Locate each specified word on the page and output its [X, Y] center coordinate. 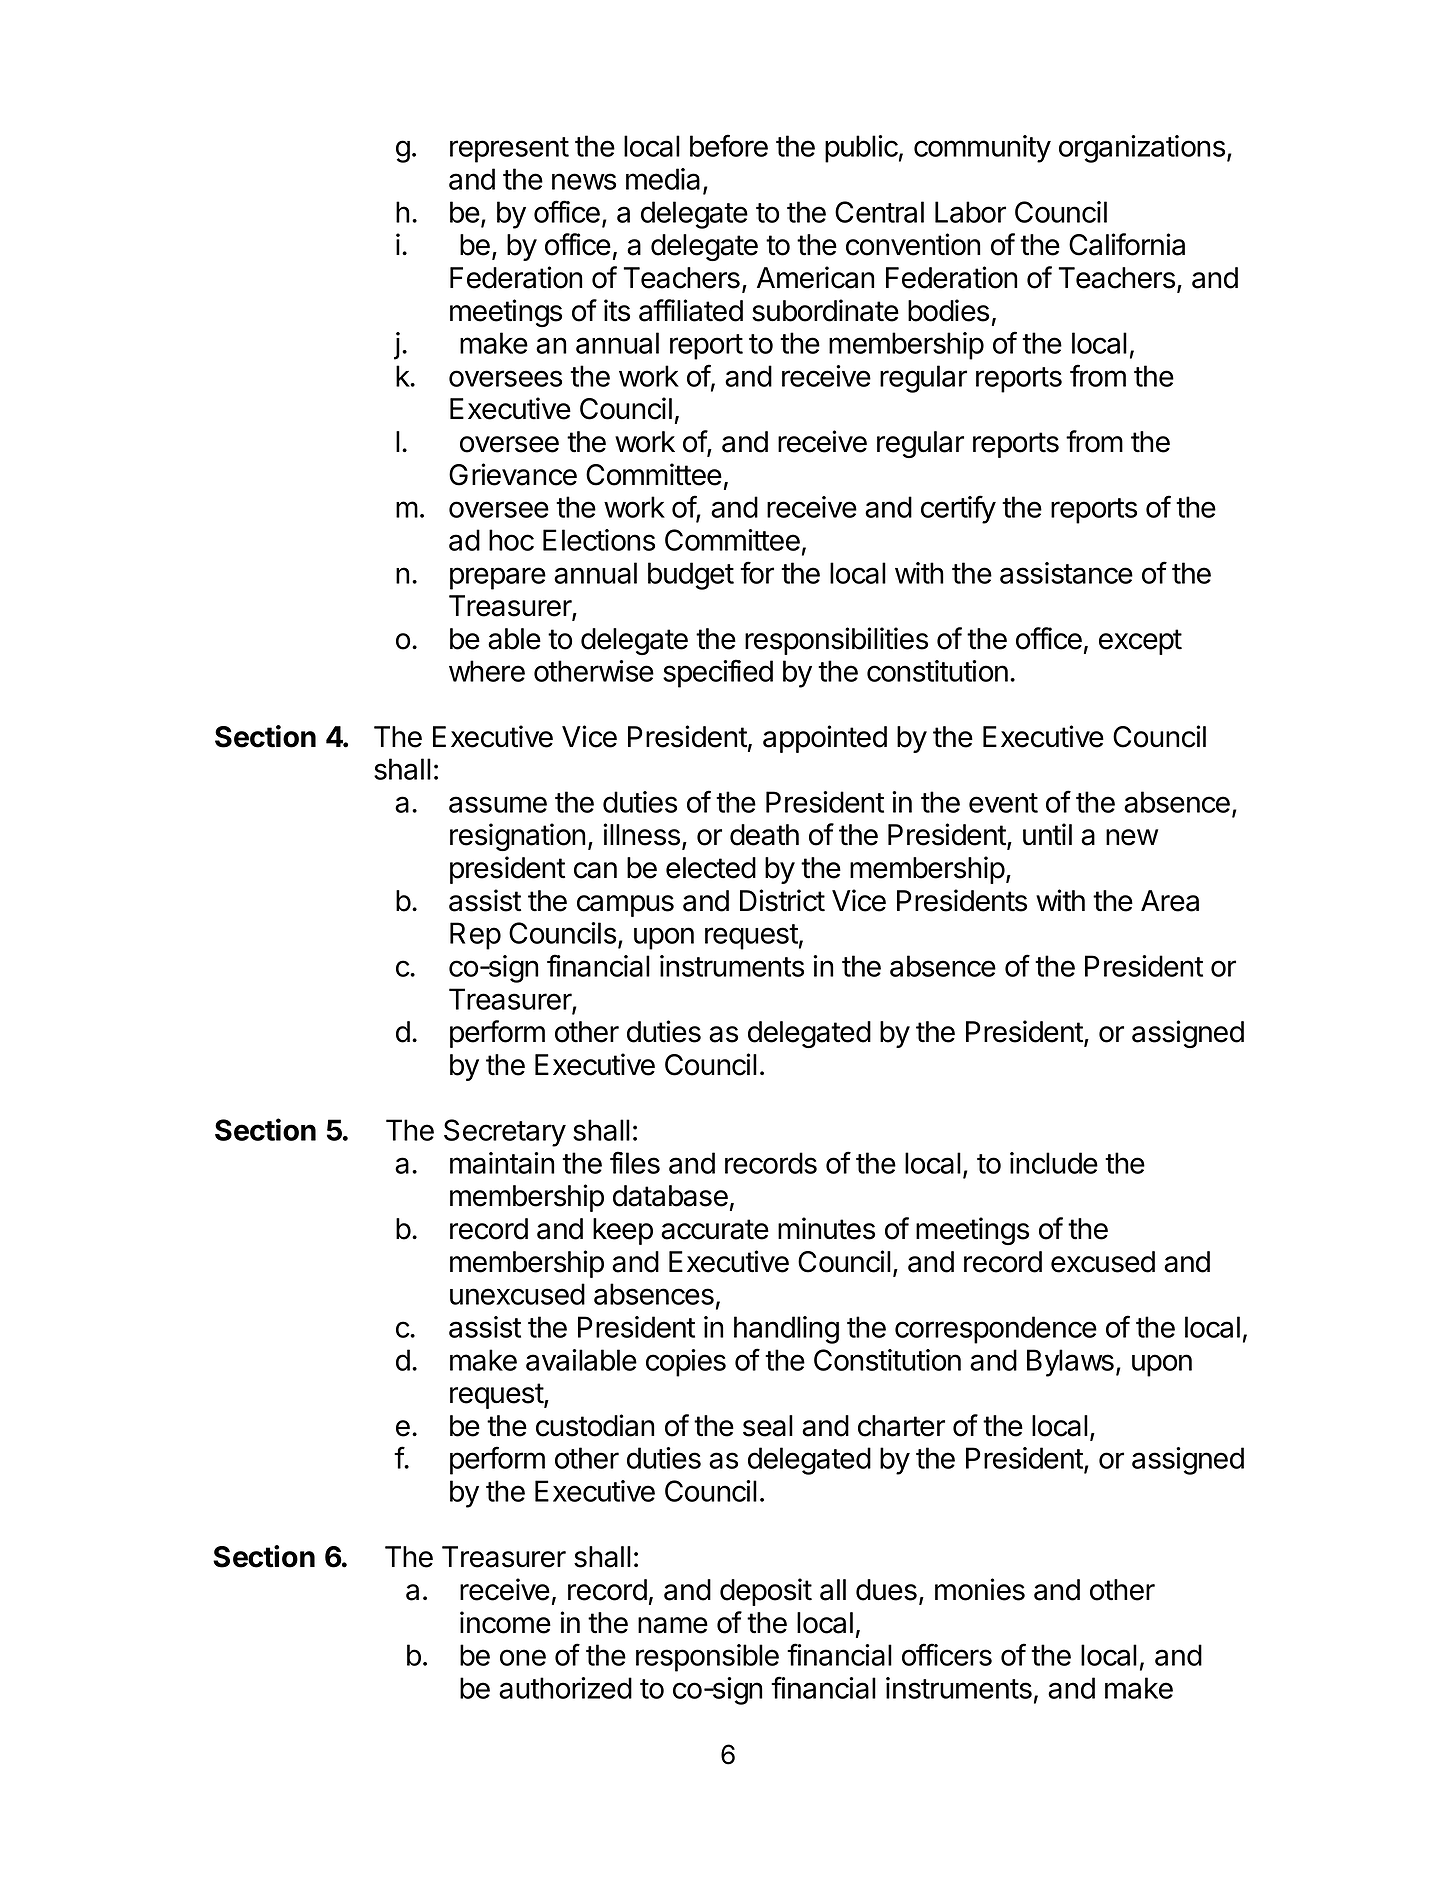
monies [980, 1589]
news [584, 181]
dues [886, 1590]
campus [625, 906]
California [1127, 244]
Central [879, 212]
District [782, 900]
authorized [565, 1688]
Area [1170, 901]
